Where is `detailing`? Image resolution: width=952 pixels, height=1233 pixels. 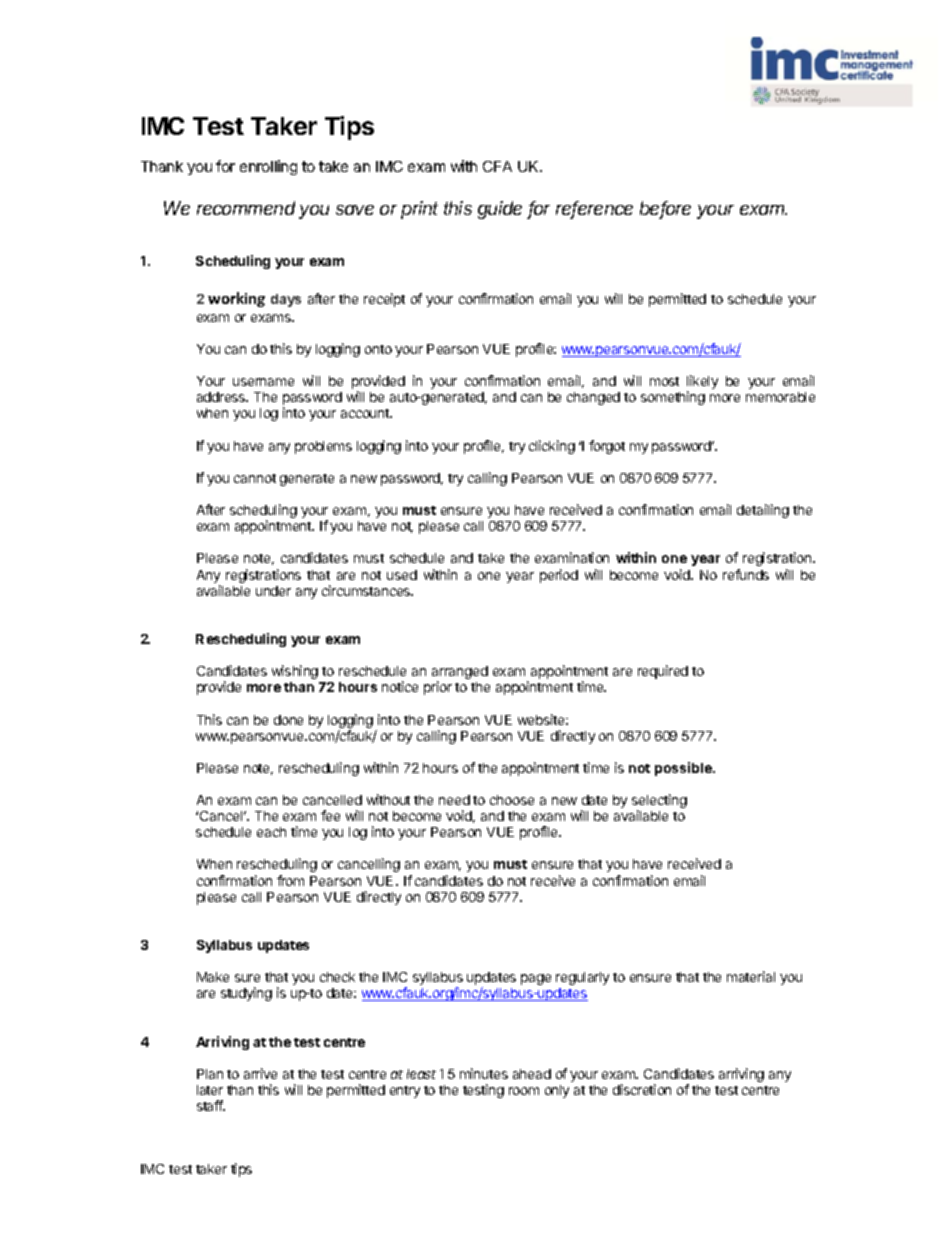
detailing is located at coordinates (763, 511).
